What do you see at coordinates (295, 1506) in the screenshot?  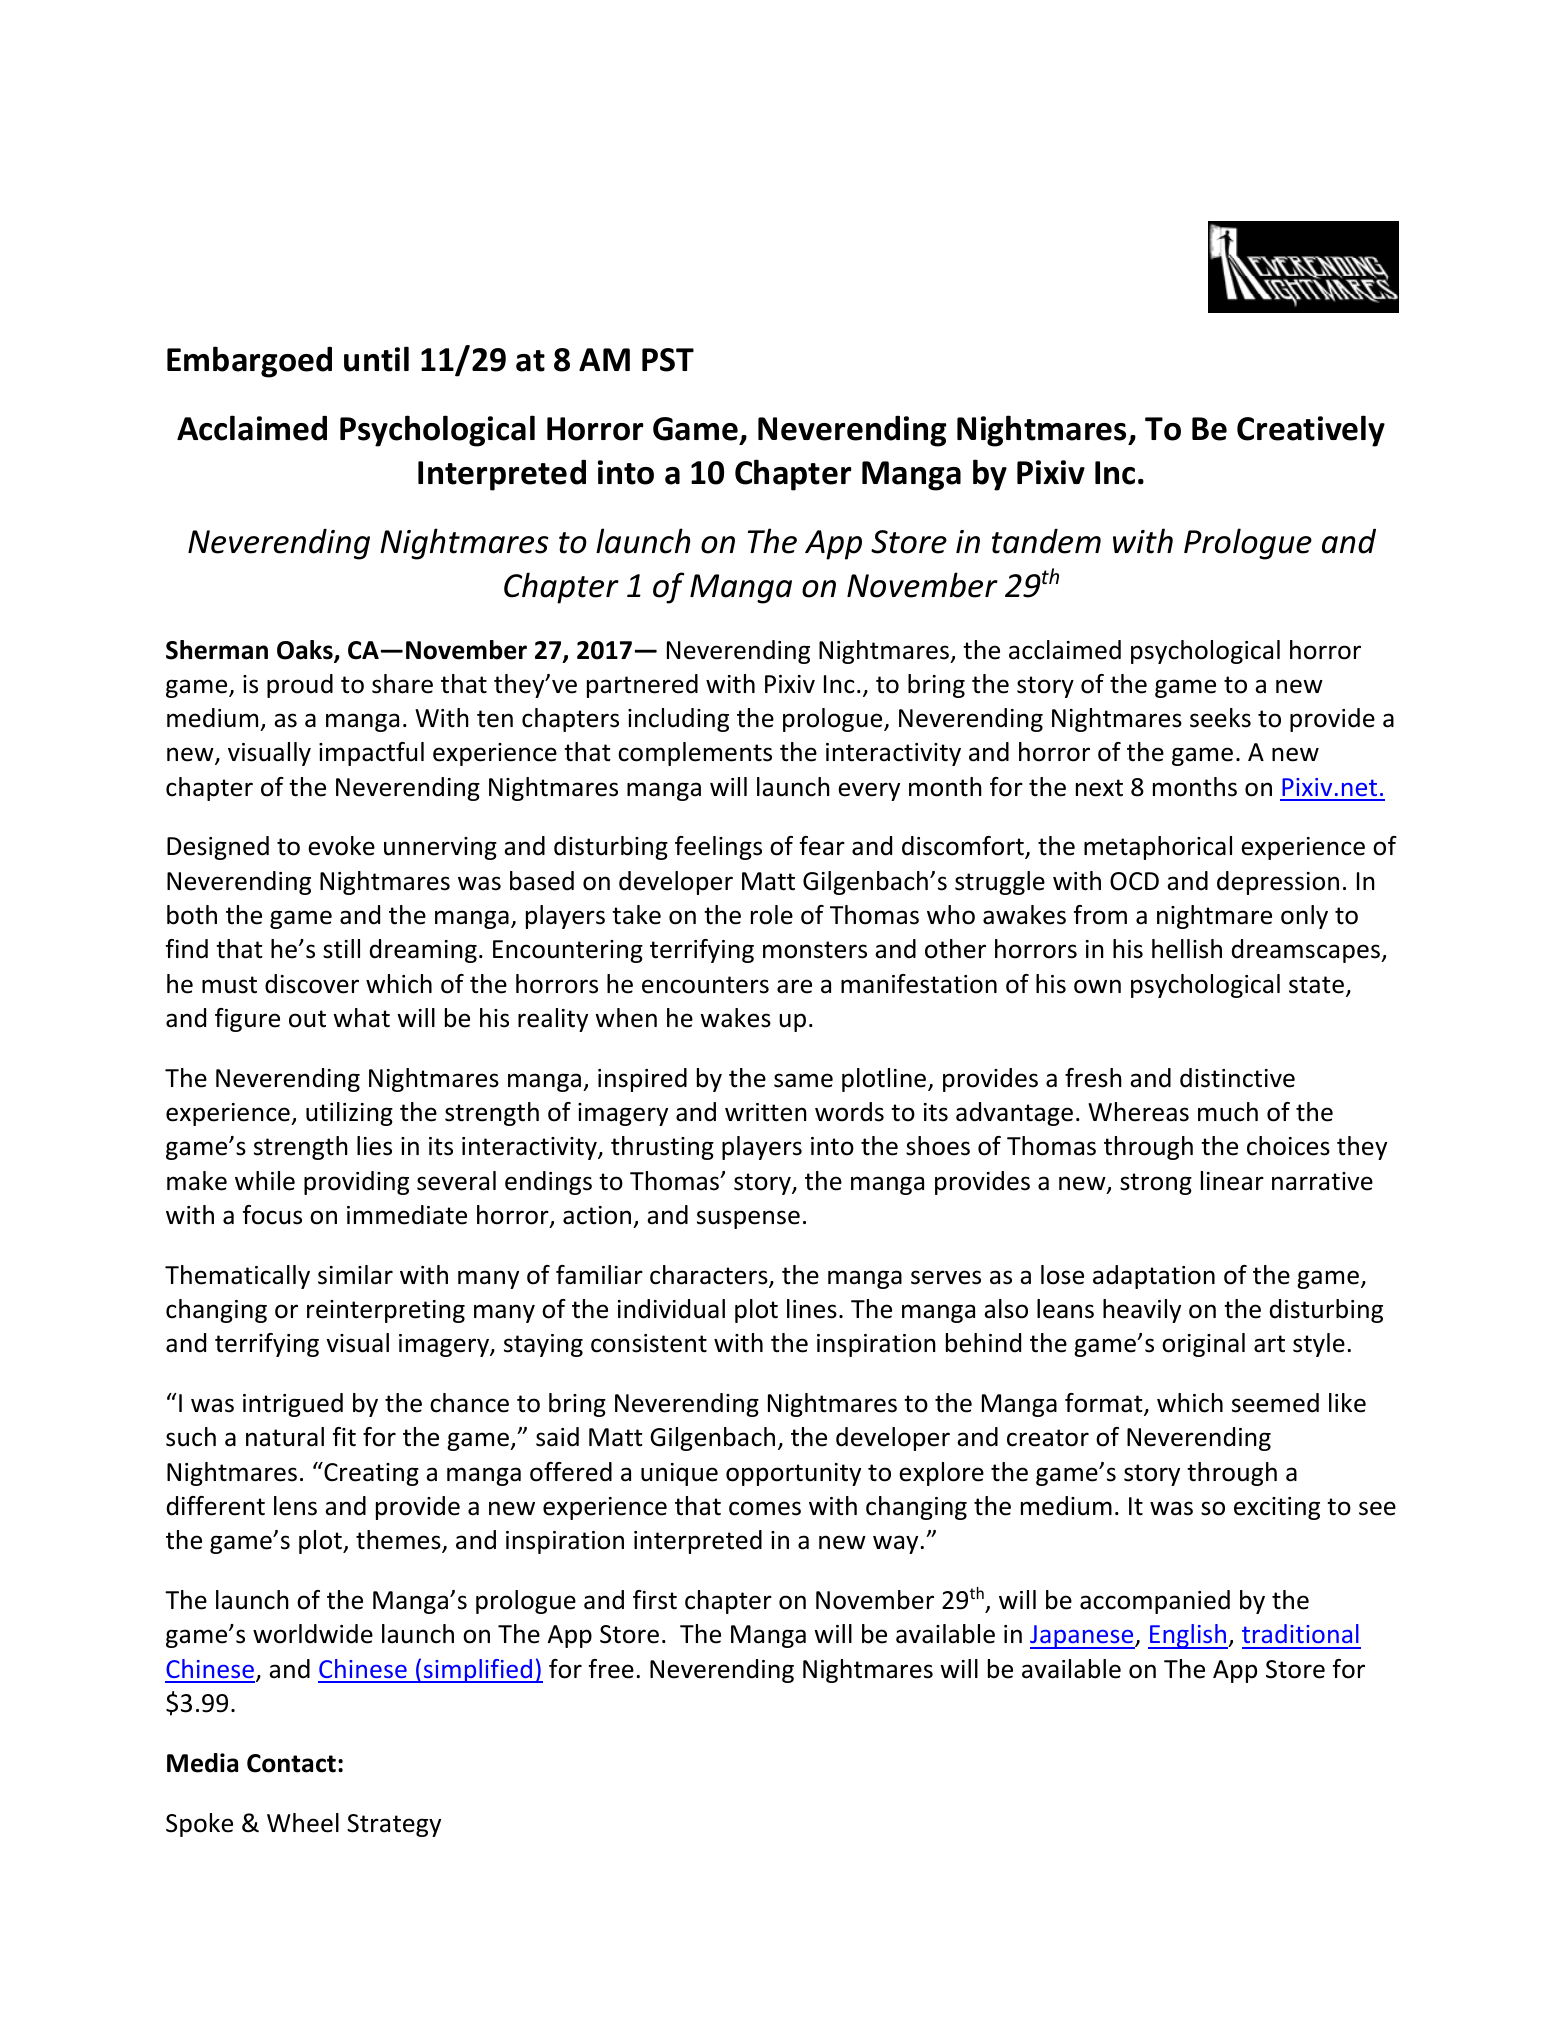 I see `lens` at bounding box center [295, 1506].
